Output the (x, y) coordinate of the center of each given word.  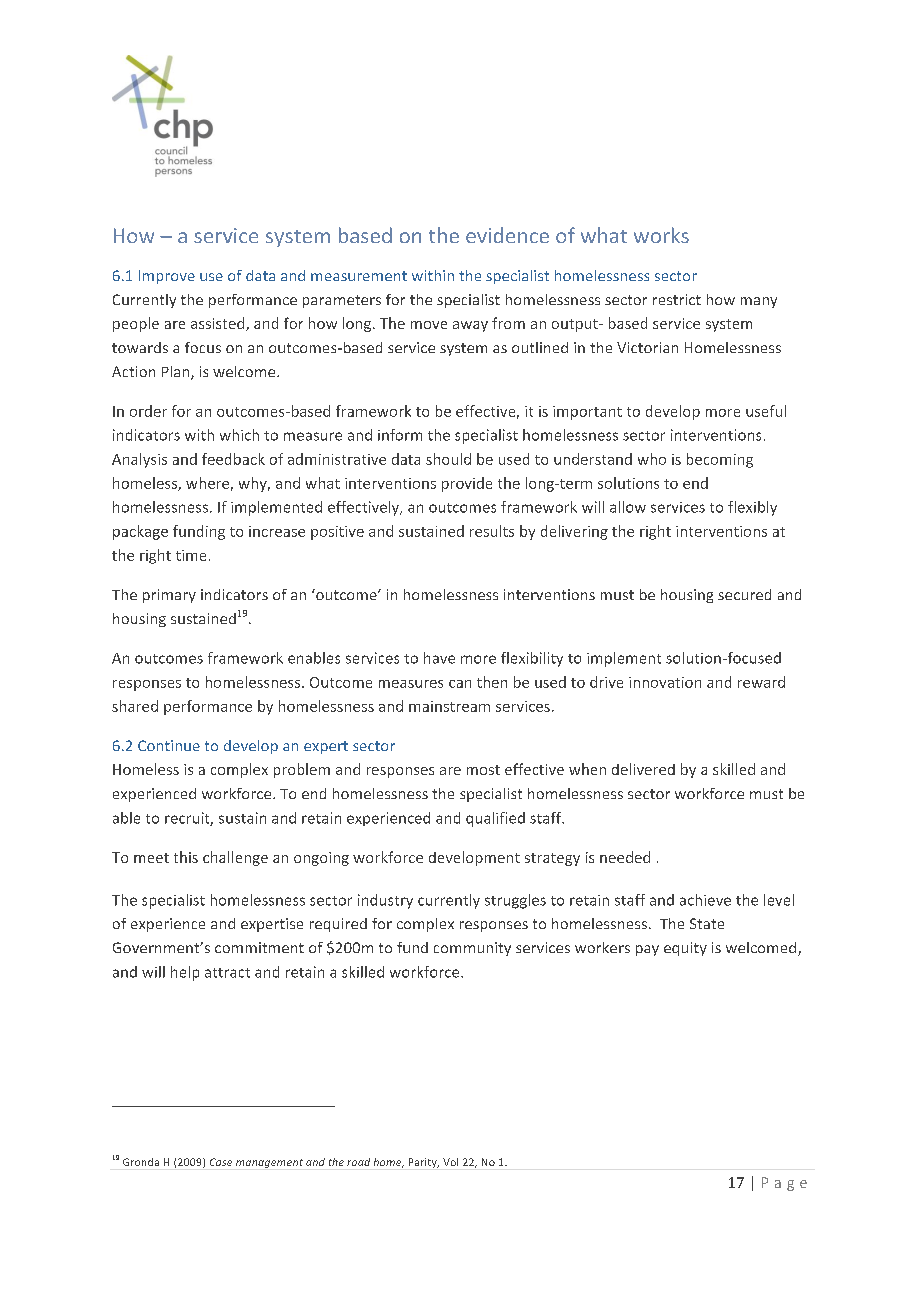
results (492, 531)
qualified (495, 819)
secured (744, 594)
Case (221, 1162)
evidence (507, 235)
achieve (705, 900)
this (186, 857)
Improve (167, 277)
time (191, 555)
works (661, 235)
